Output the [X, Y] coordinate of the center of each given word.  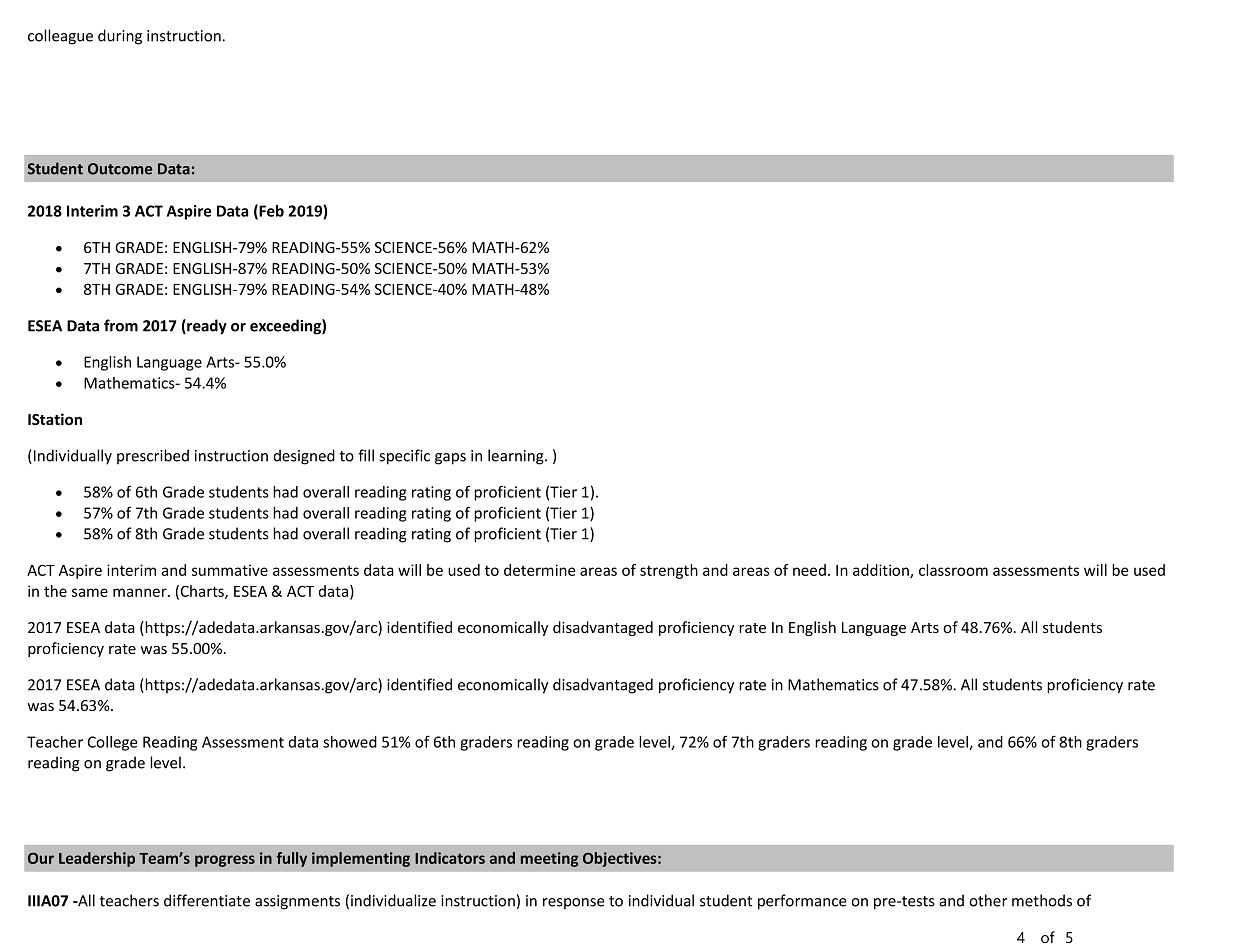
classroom [953, 570]
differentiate [207, 900]
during [120, 37]
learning [517, 457]
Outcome [120, 169]
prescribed [153, 456]
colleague [60, 37]
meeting [550, 859]
